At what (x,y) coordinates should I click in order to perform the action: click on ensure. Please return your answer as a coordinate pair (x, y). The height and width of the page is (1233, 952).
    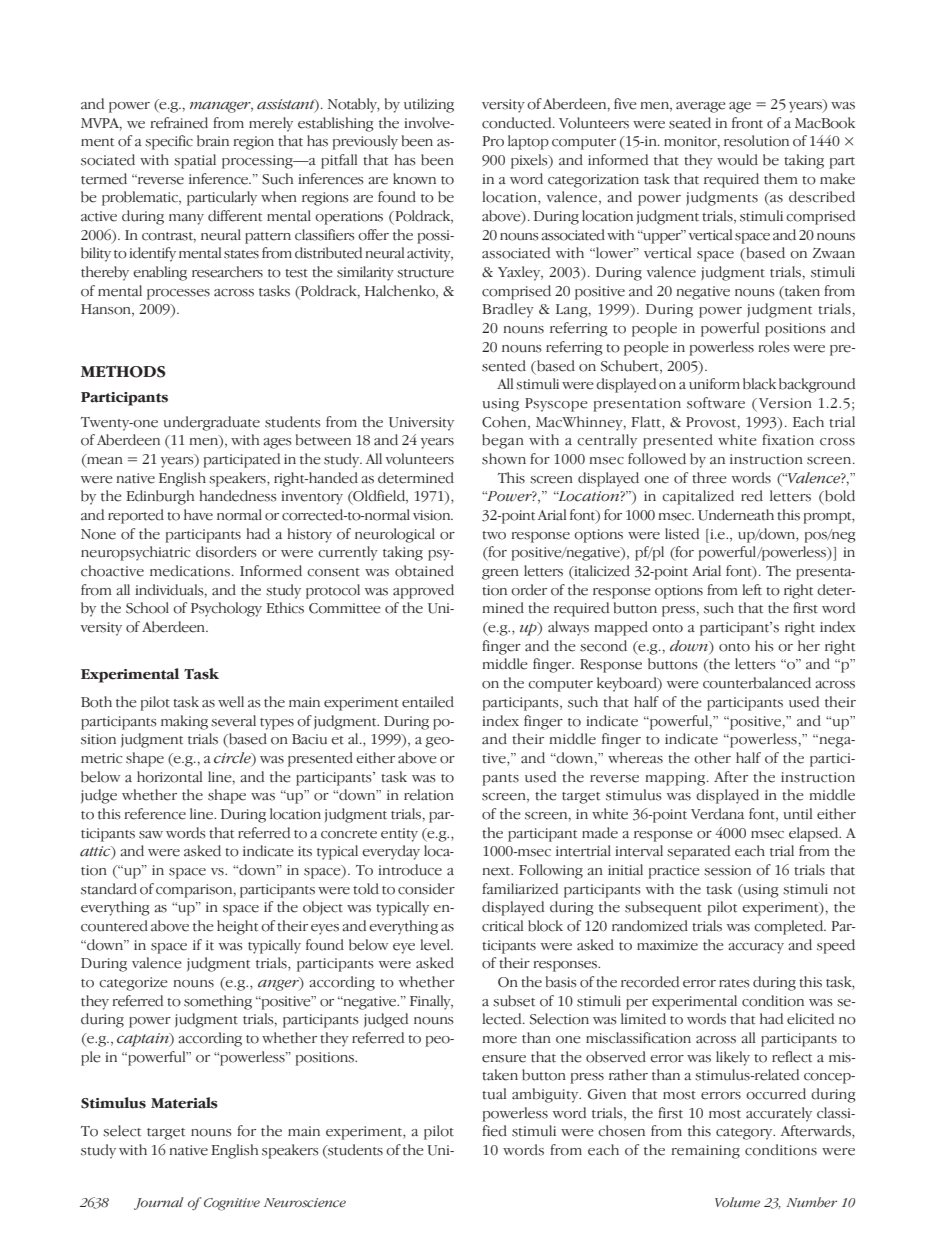
    Looking at the image, I should click on (504, 1059).
